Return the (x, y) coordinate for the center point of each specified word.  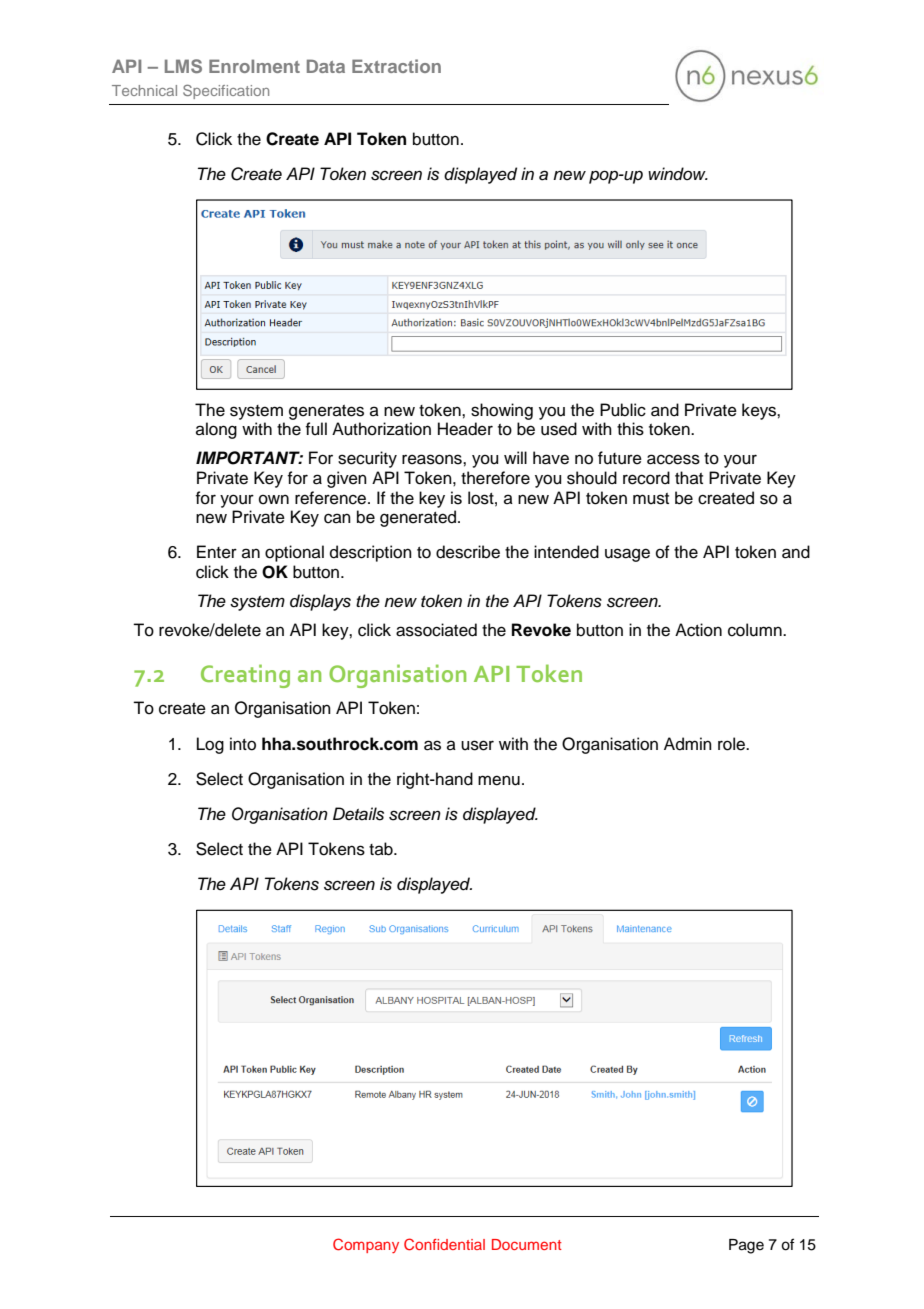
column (756, 630)
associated (436, 630)
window (678, 173)
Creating (245, 676)
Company (366, 1245)
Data (326, 66)
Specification (226, 91)
